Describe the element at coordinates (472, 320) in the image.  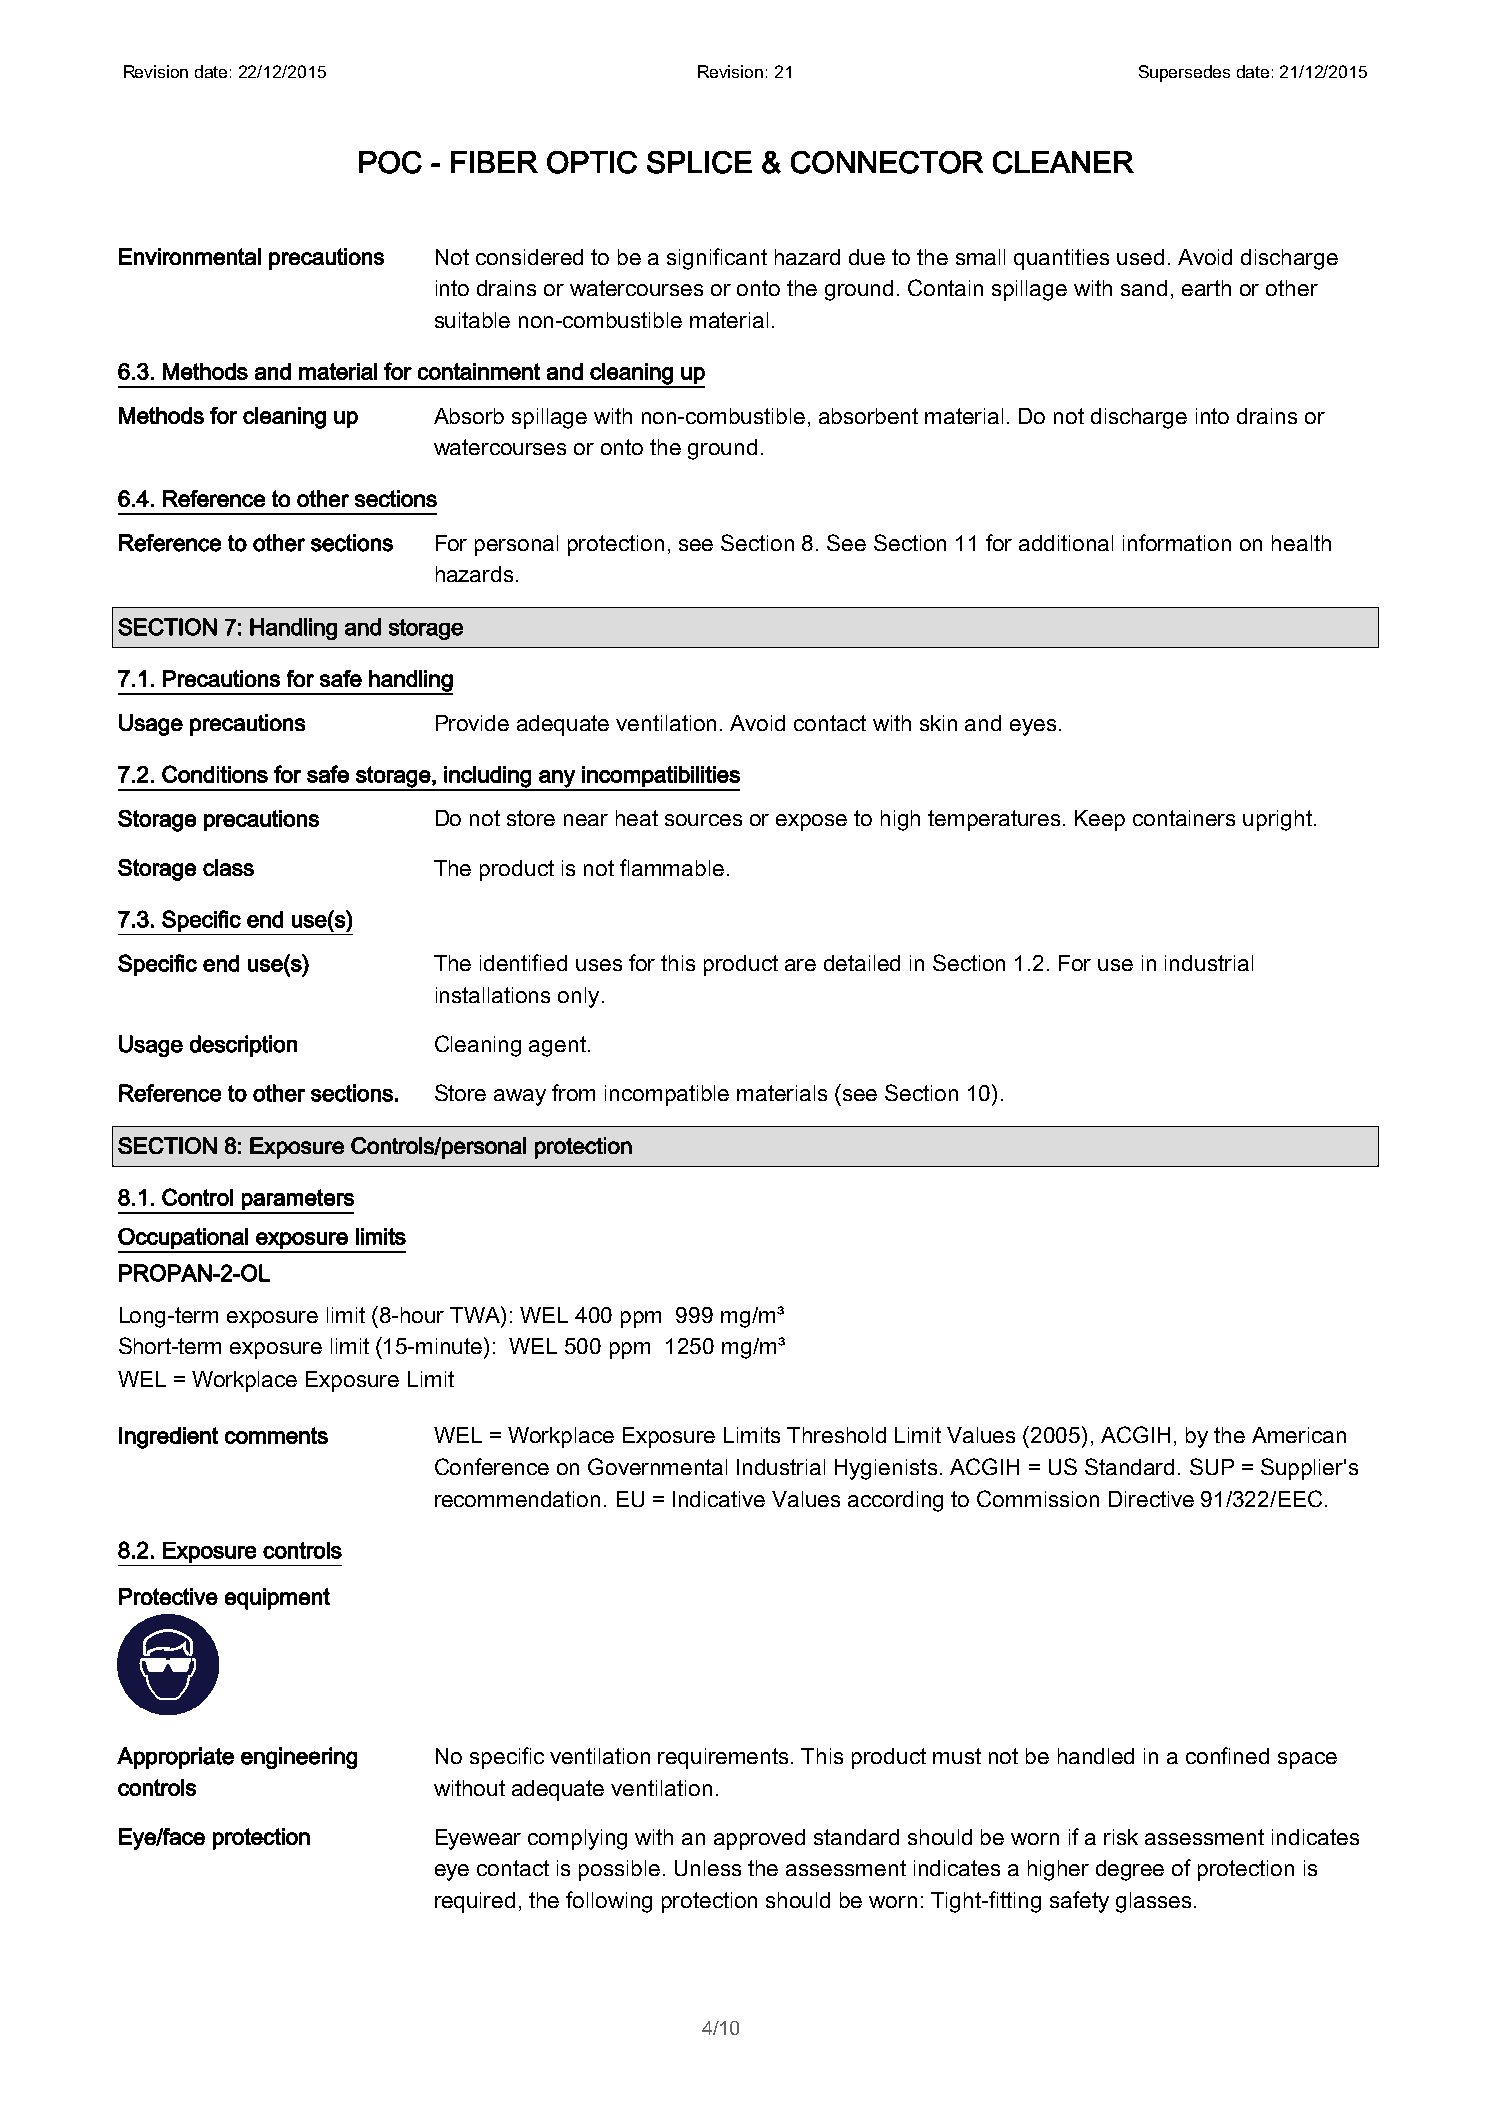
I see `suitable` at that location.
